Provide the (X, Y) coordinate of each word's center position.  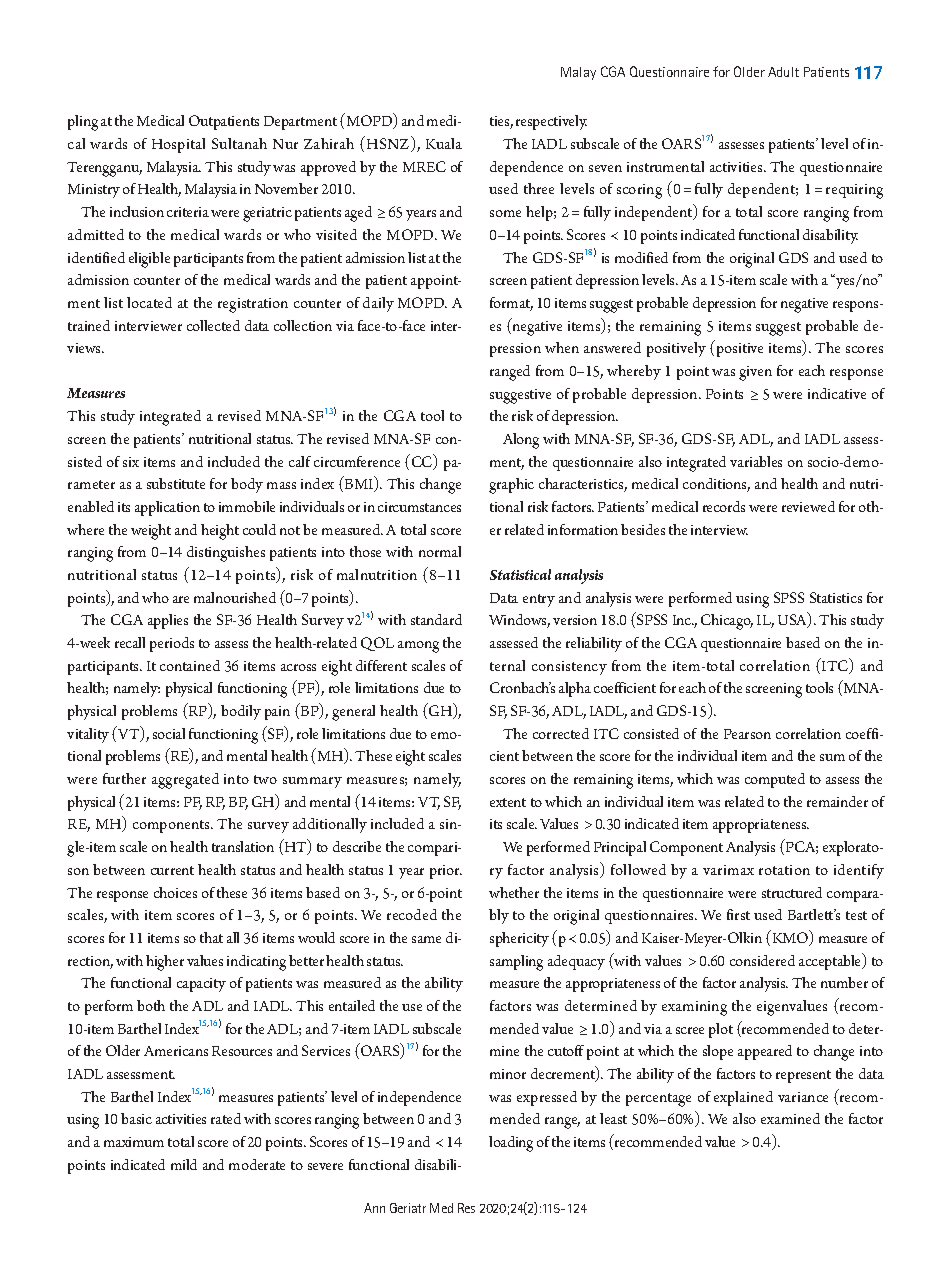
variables (756, 461)
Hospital (178, 145)
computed (775, 780)
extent (508, 802)
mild (184, 1164)
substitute (176, 483)
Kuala (444, 143)
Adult (783, 72)
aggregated (185, 781)
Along (521, 441)
